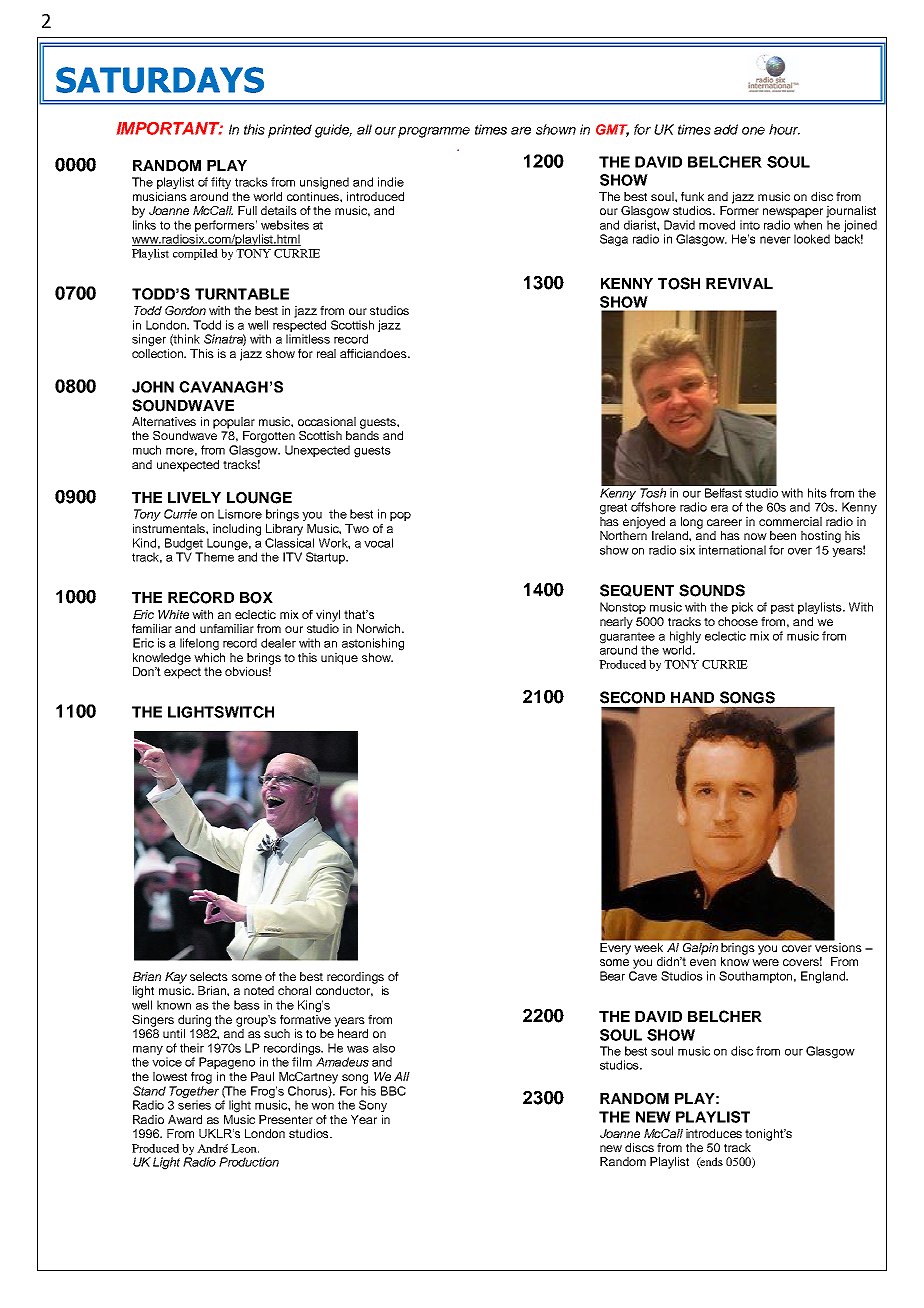  Describe the element at coordinates (616, 623) in the document. I see `nearly` at that location.
